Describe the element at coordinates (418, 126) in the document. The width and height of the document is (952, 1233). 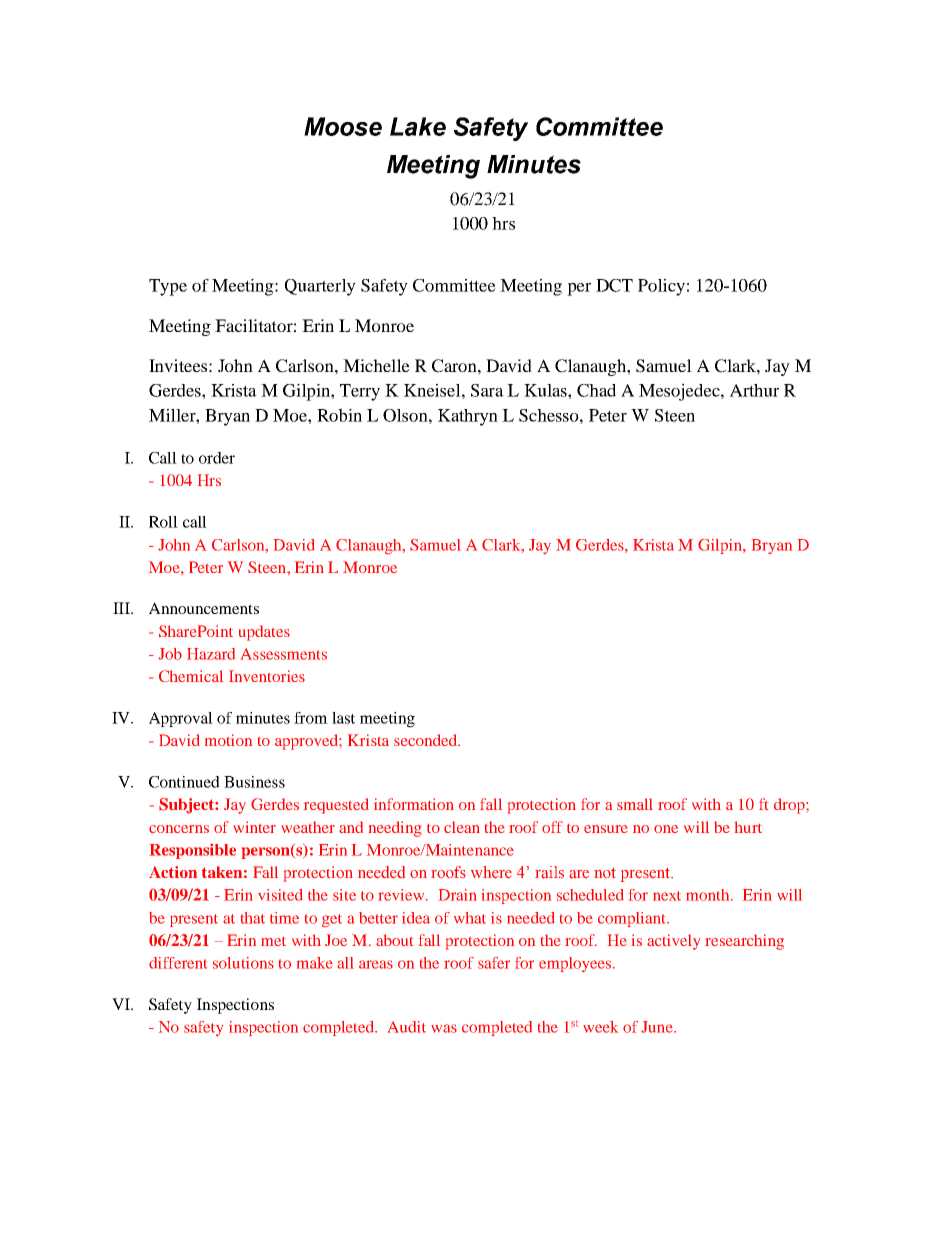
I see `Lake` at that location.
